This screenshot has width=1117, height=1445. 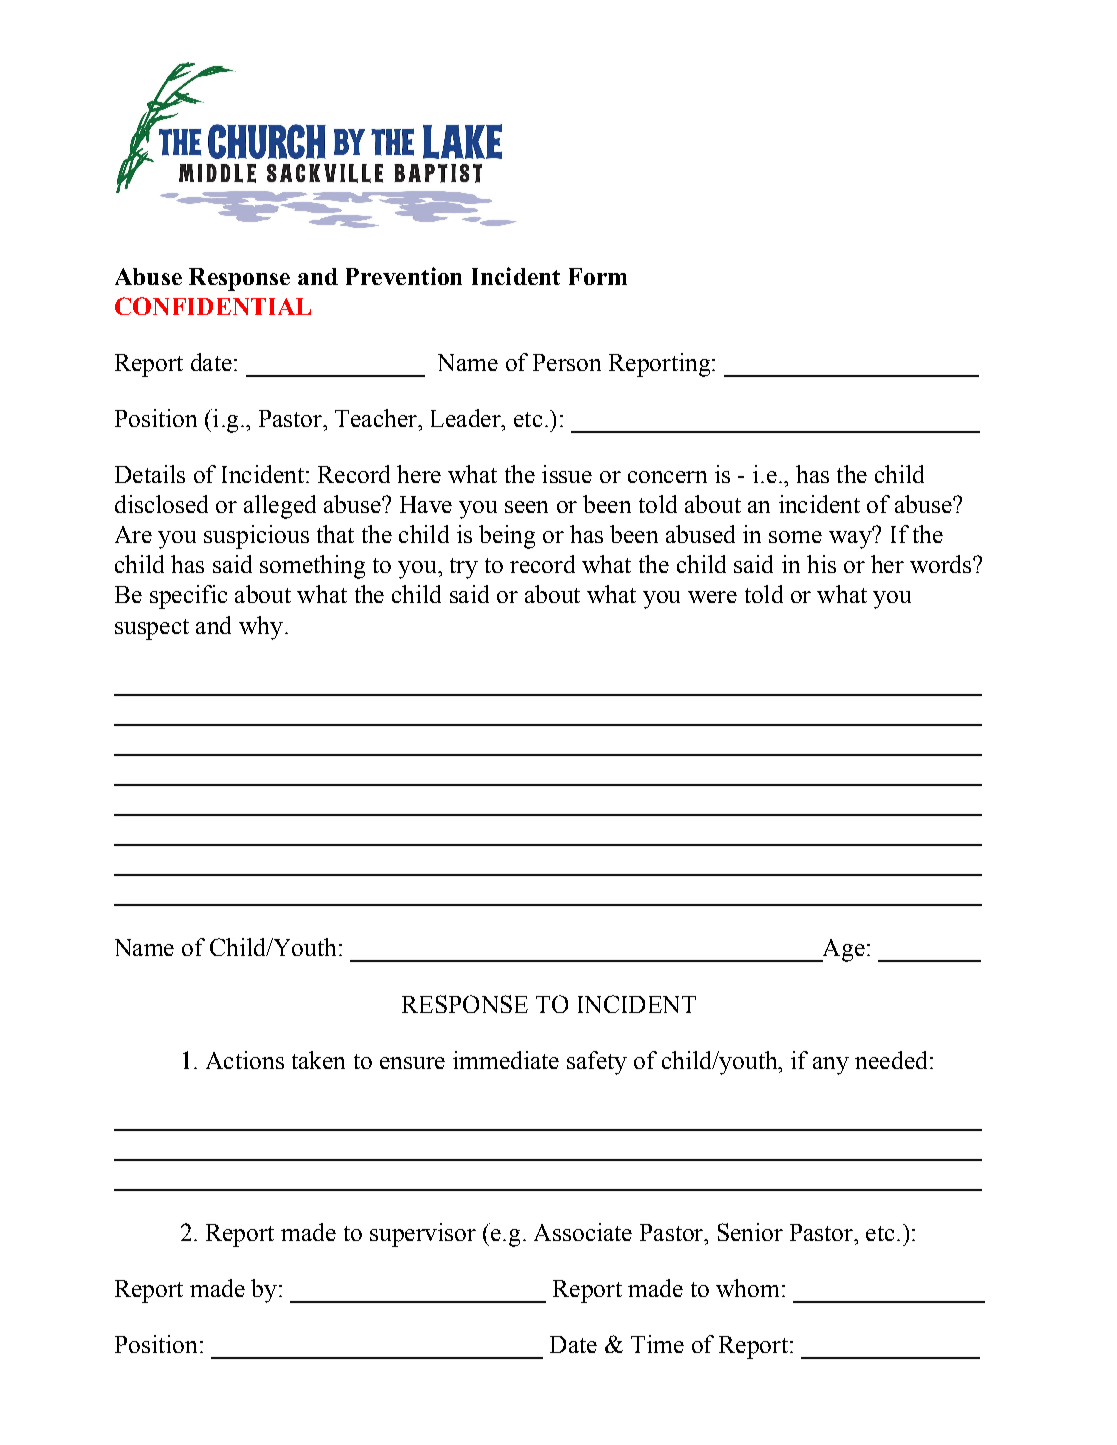 What do you see at coordinates (567, 362) in the screenshot?
I see `Person` at bounding box center [567, 362].
